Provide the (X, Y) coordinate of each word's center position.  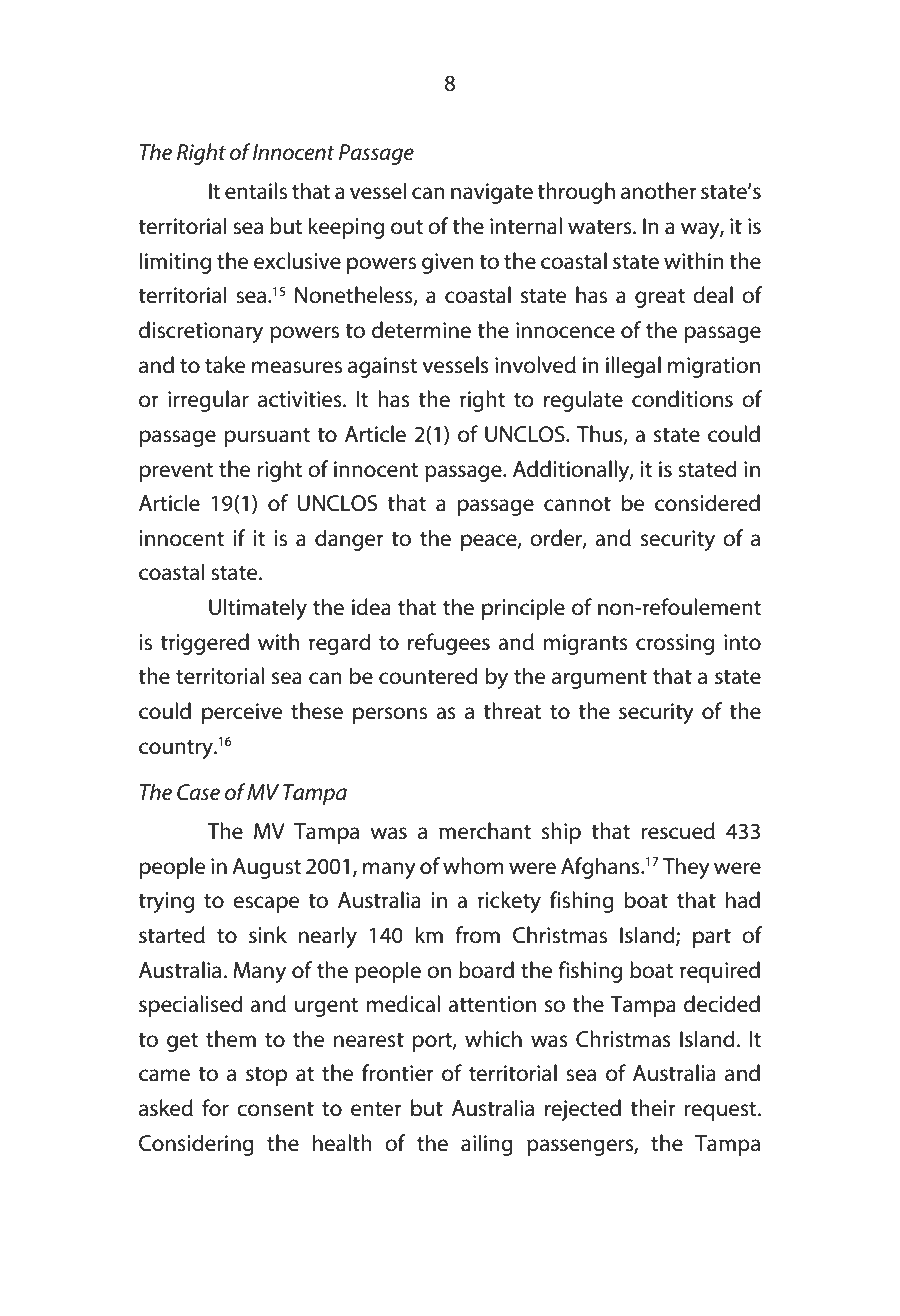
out (407, 227)
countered (428, 676)
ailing (487, 1145)
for (215, 1108)
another (659, 191)
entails (256, 191)
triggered (204, 644)
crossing (675, 644)
